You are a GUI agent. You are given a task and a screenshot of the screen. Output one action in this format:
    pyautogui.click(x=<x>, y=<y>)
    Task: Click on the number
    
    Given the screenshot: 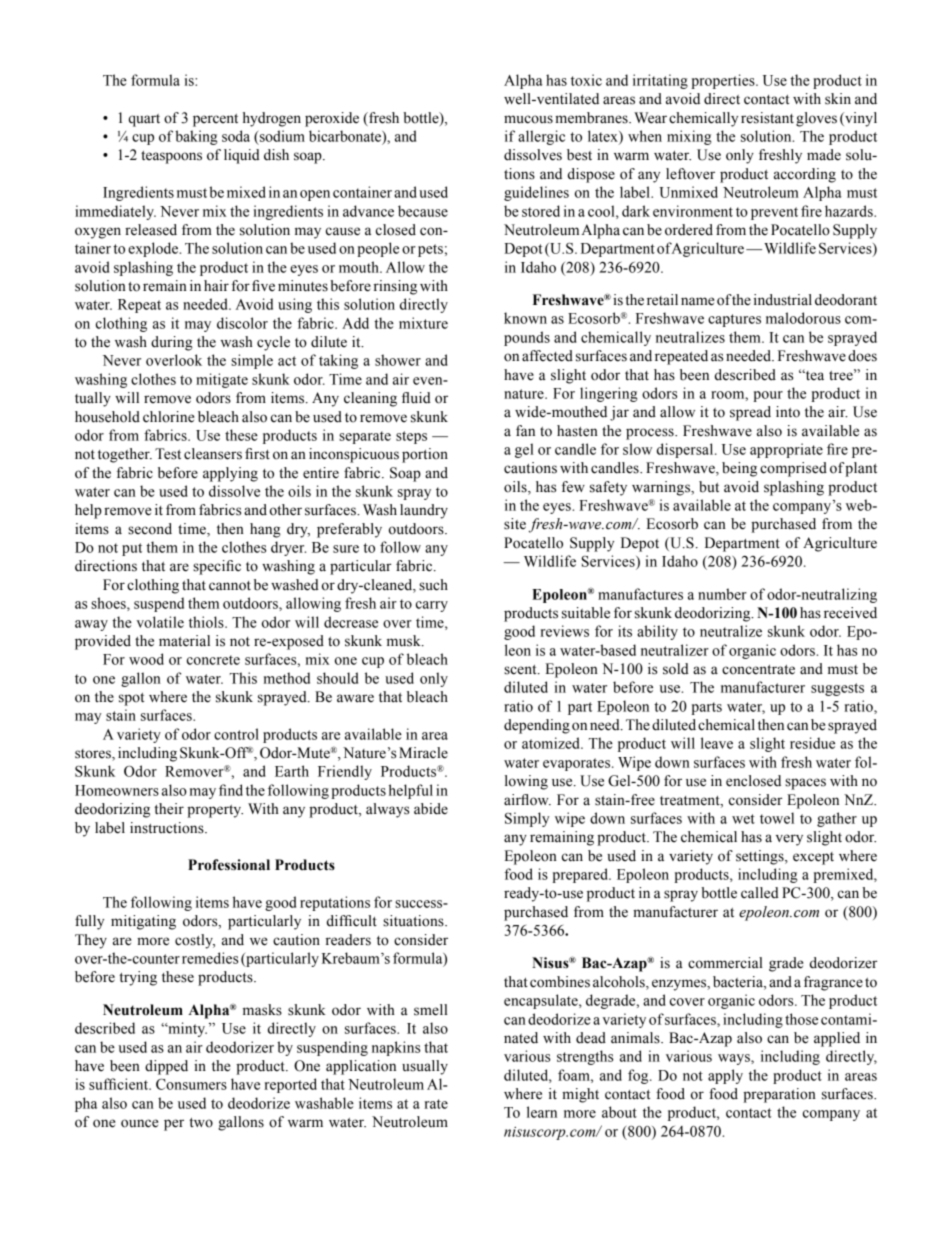 What is the action you would take?
    pyautogui.click(x=722, y=594)
